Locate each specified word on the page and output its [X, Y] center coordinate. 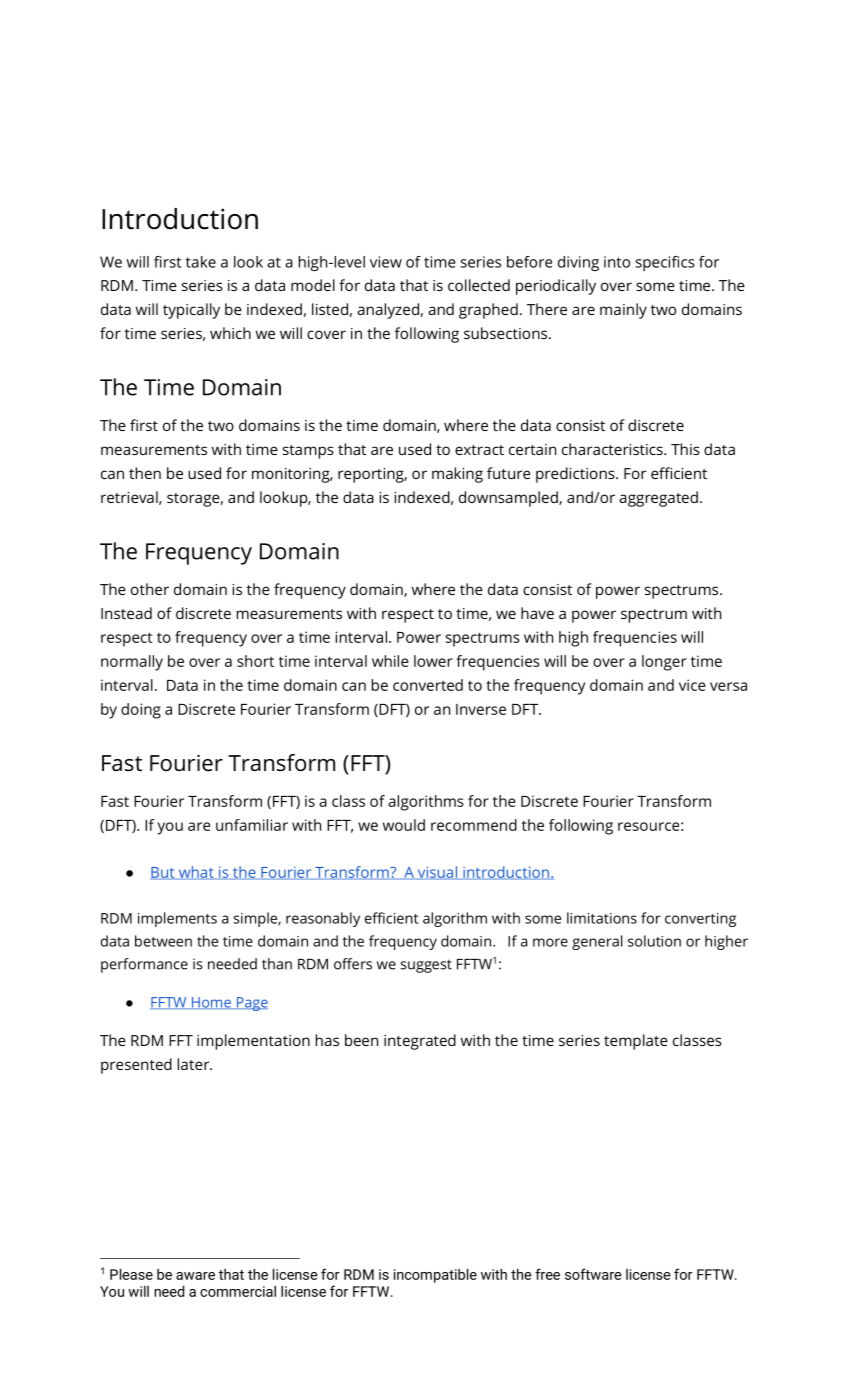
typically [191, 311]
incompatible [435, 1276]
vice [692, 685]
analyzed [388, 311]
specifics [665, 263]
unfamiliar [252, 825]
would [404, 825]
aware [195, 1276]
